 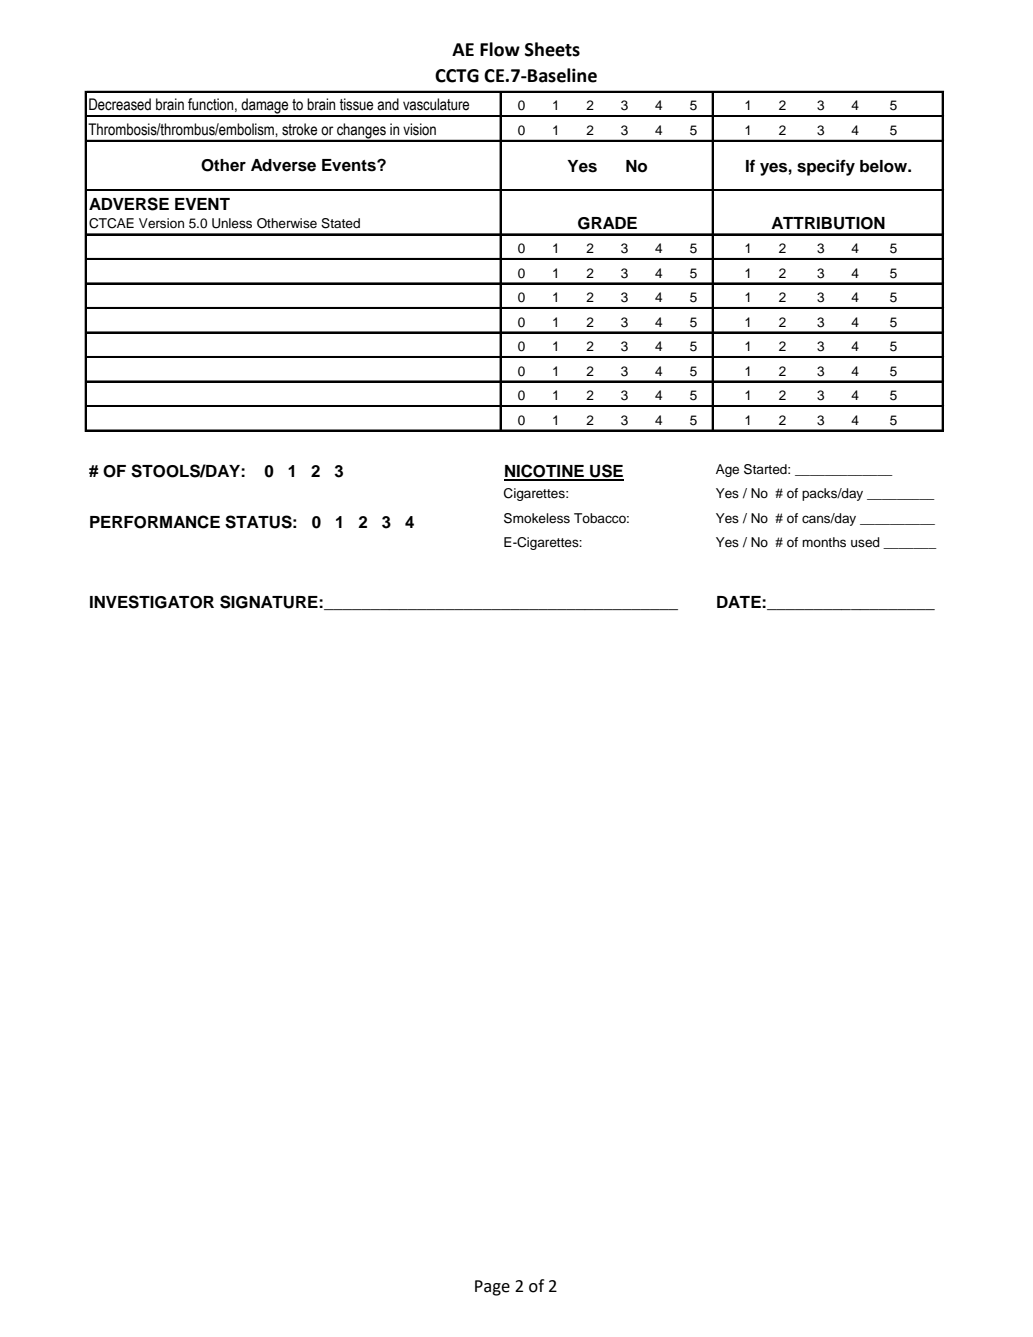 What do you see at coordinates (824, 542) in the image?
I see `months` at bounding box center [824, 542].
